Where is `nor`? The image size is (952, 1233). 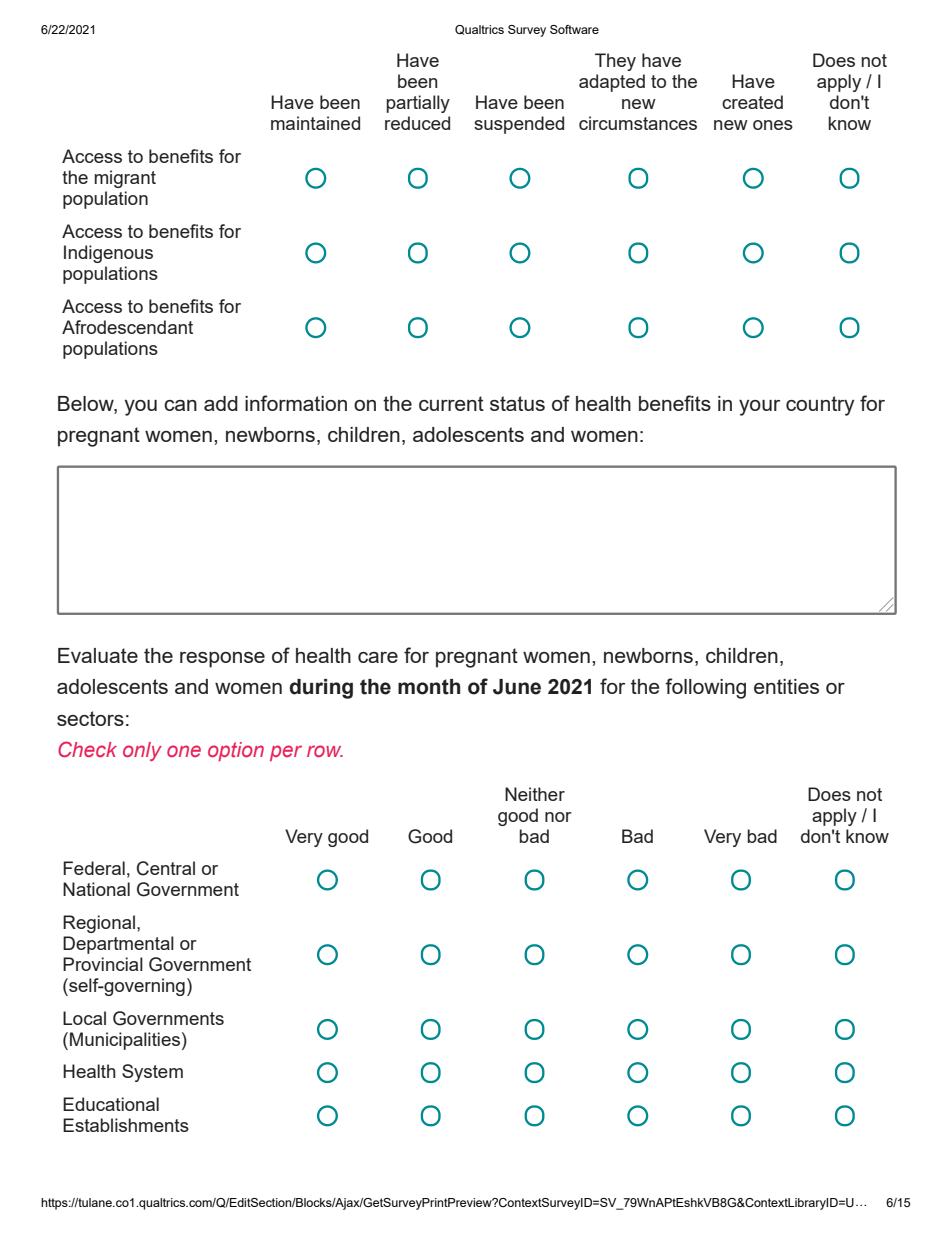
nor is located at coordinates (558, 817).
